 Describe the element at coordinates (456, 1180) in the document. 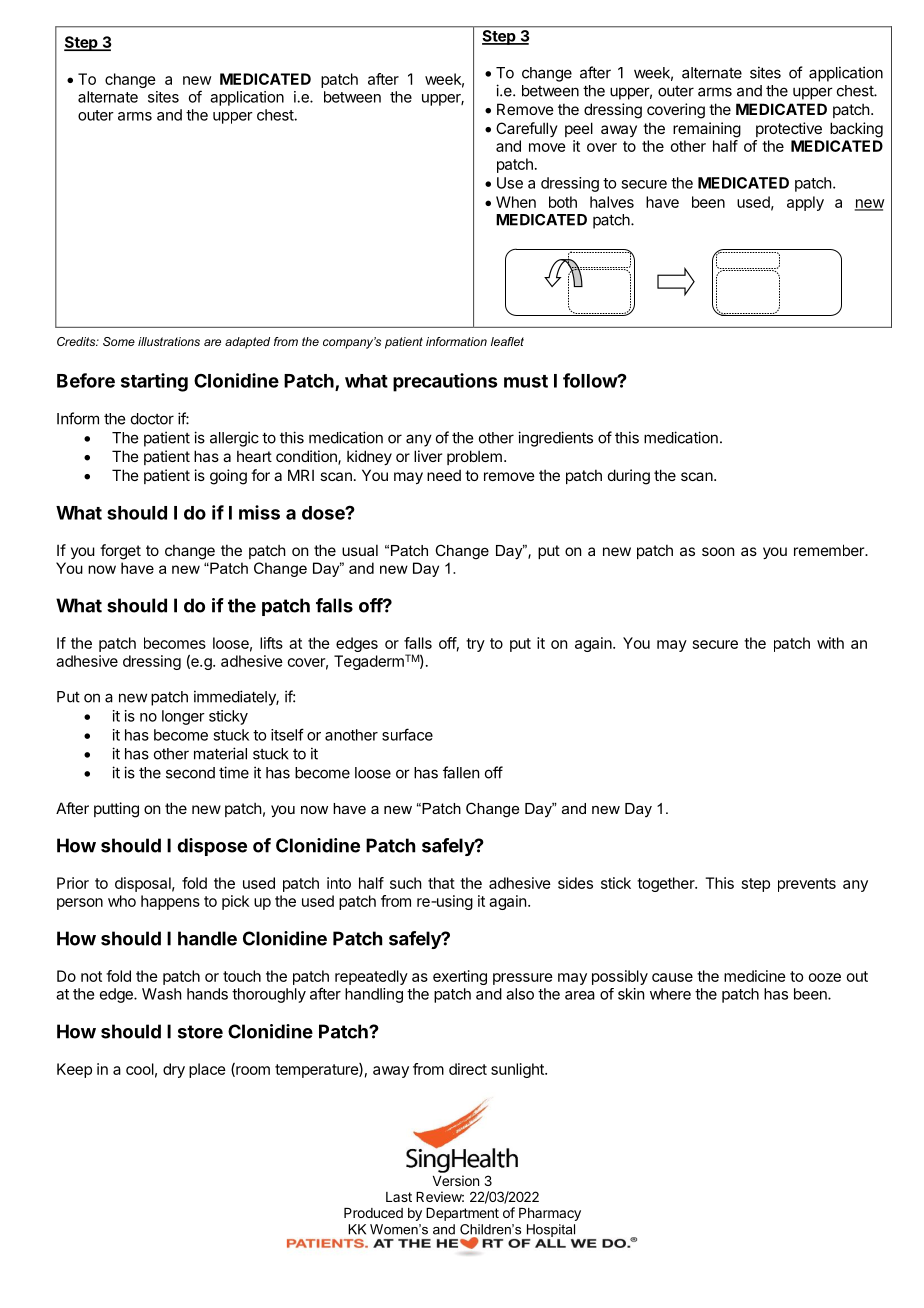

I see `Version` at that location.
